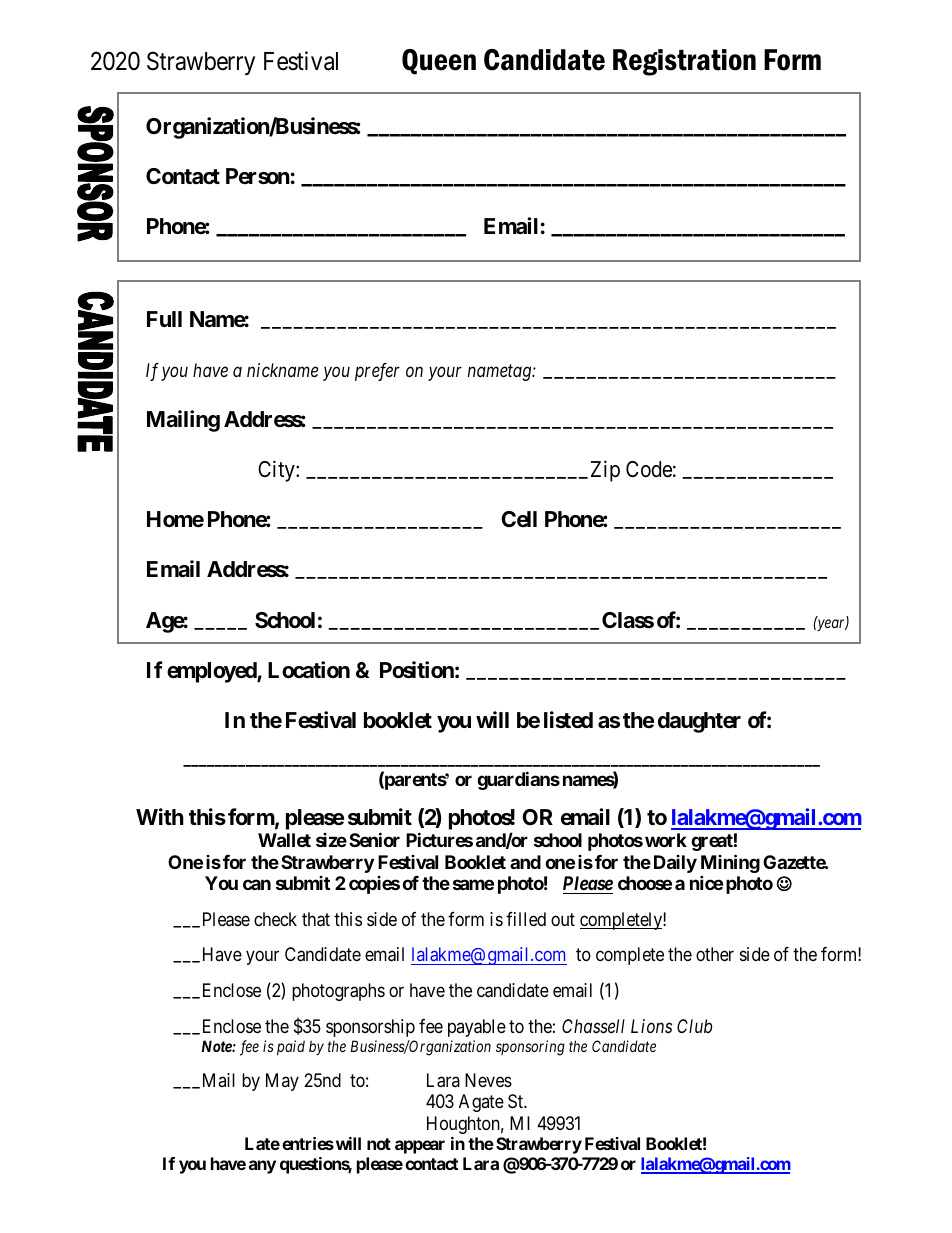 The width and height of the document is (952, 1233). I want to click on Cell, so click(519, 519).
